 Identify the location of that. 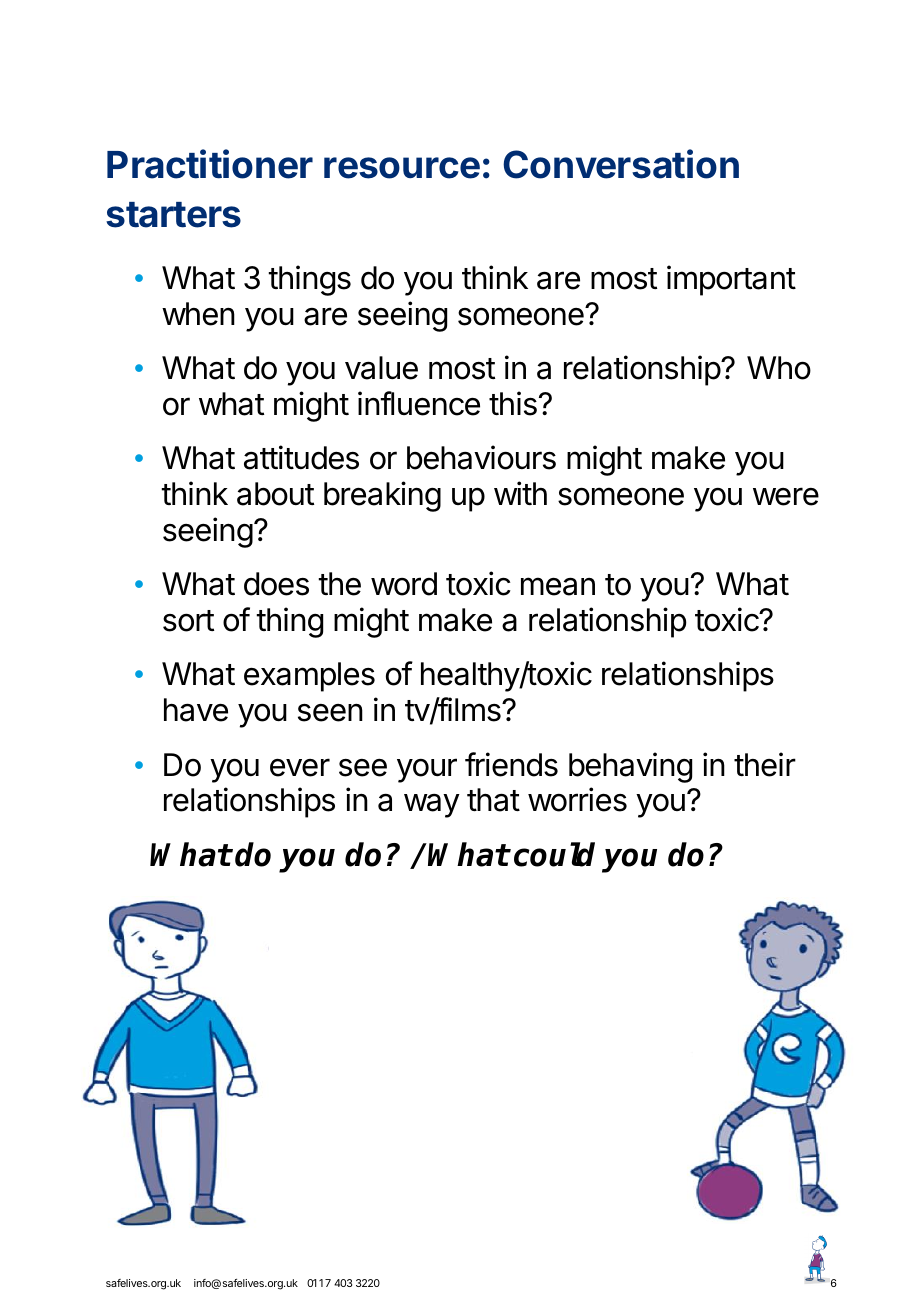
(493, 800).
